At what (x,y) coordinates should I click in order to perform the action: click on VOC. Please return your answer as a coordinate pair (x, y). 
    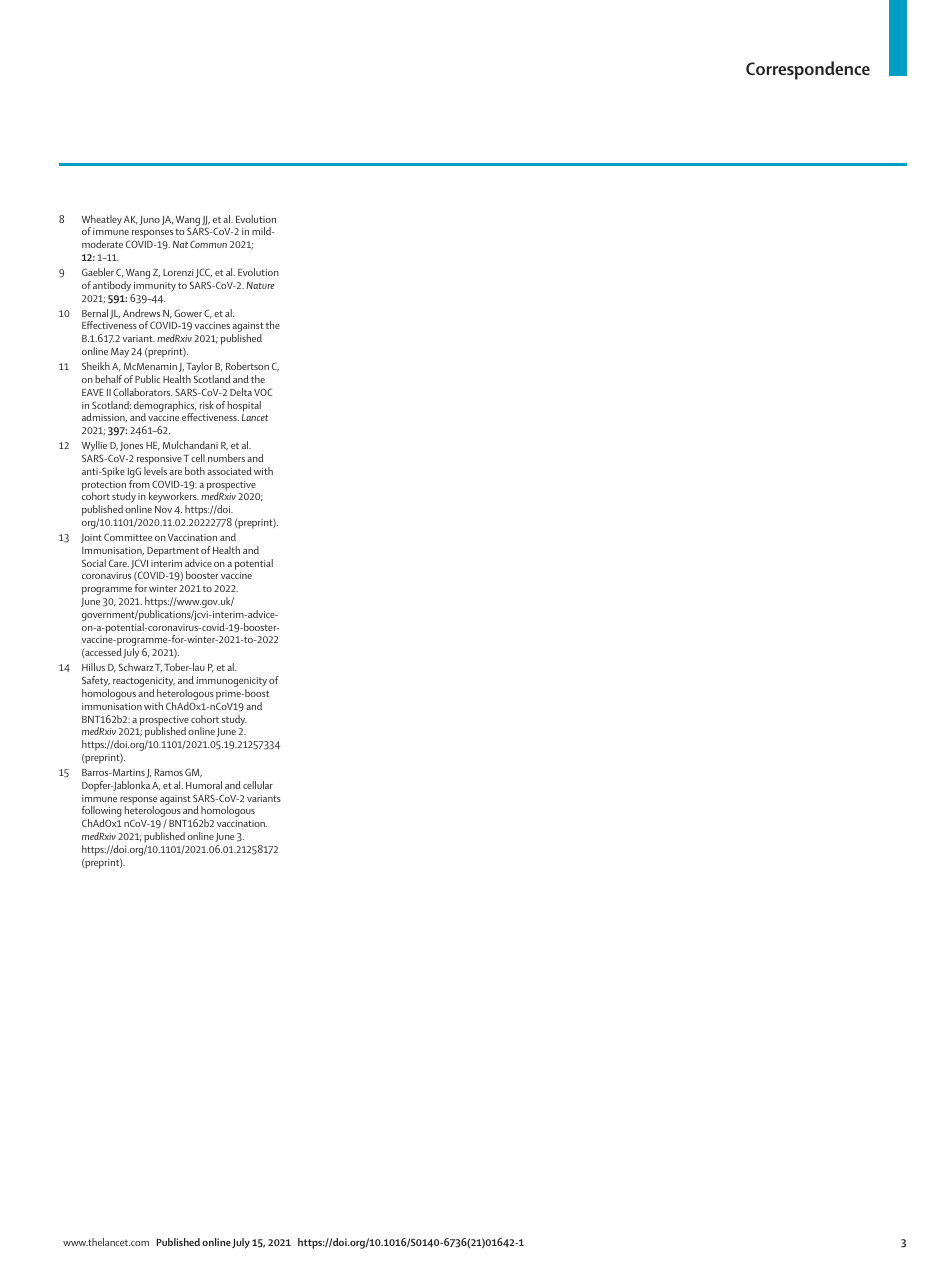
    Looking at the image, I should click on (263, 392).
